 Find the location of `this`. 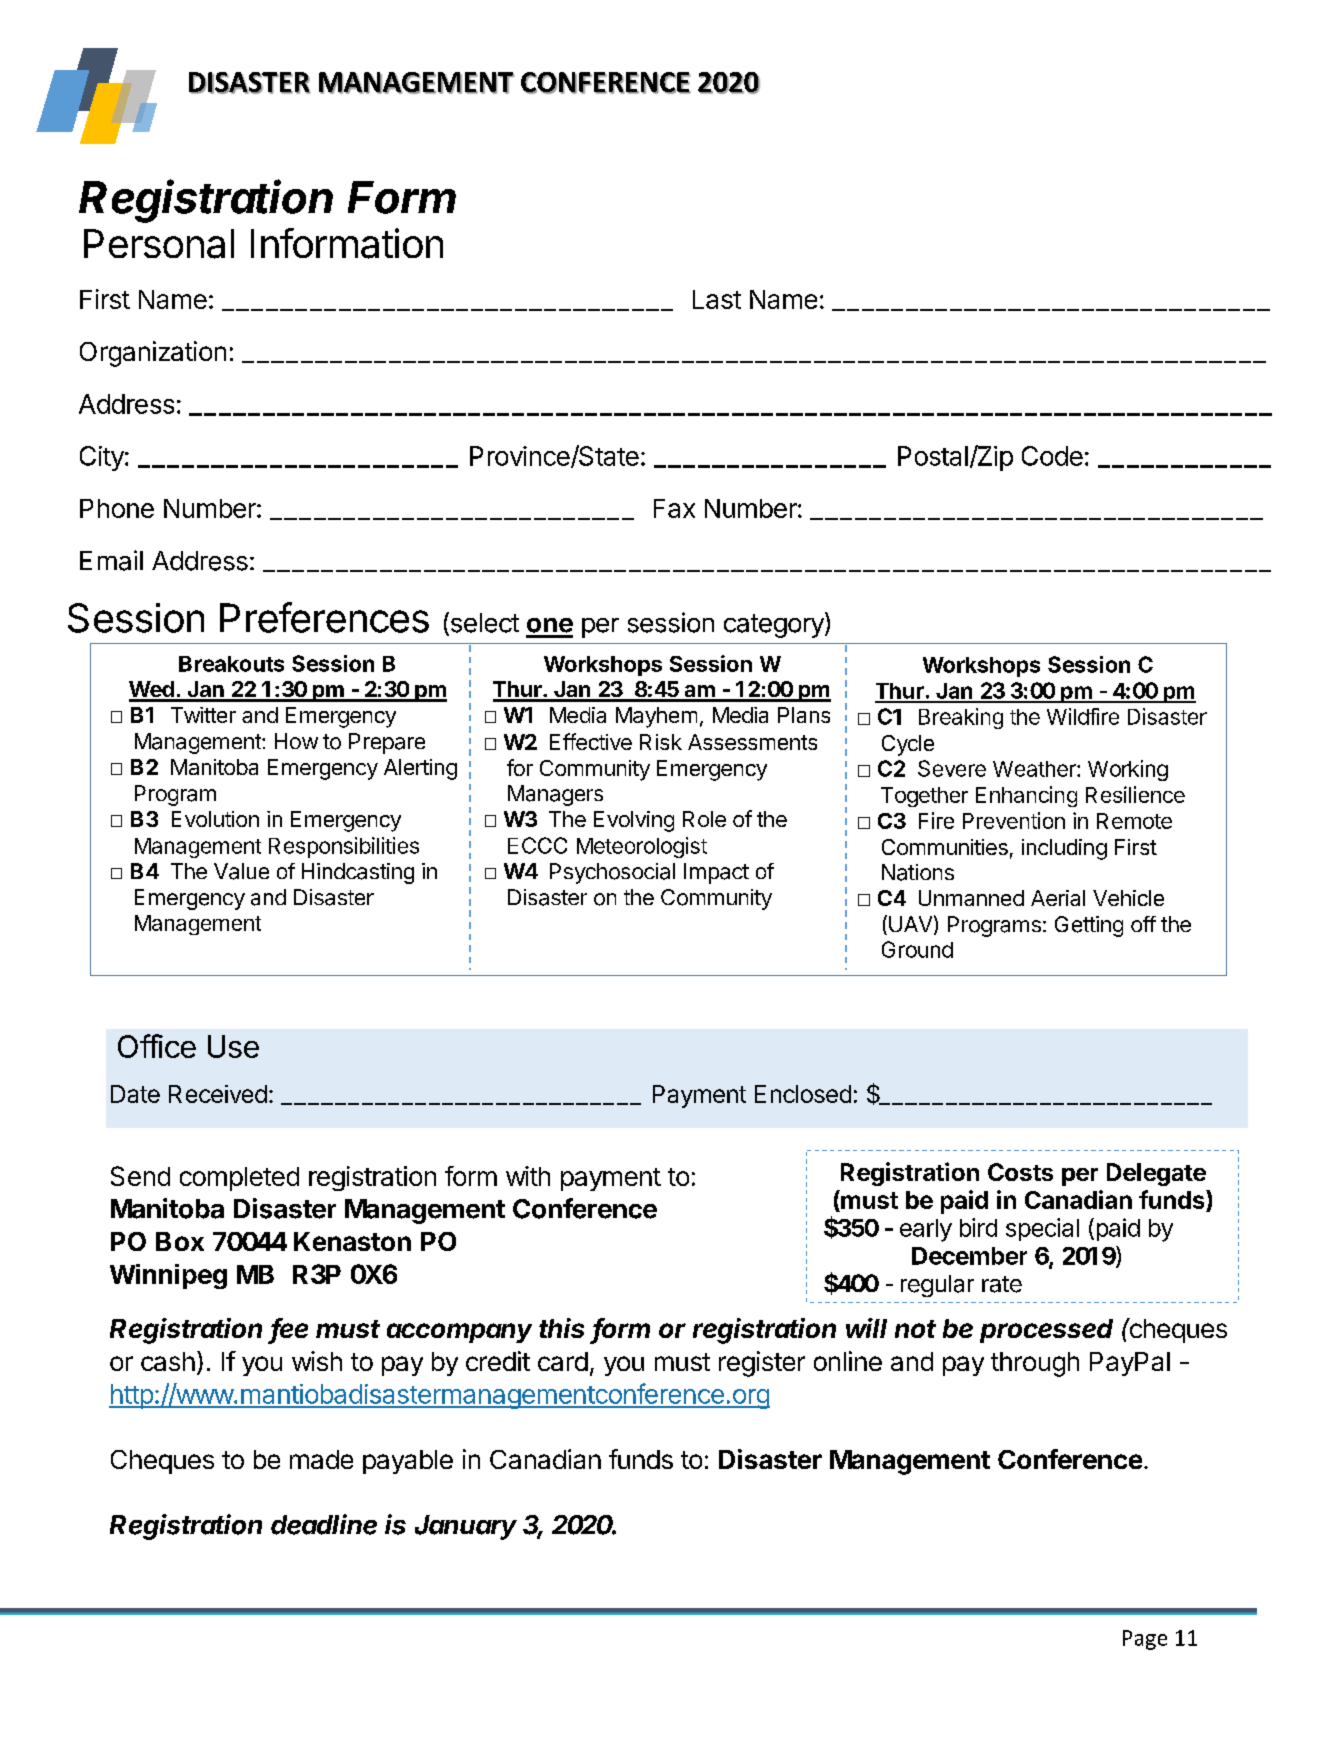

this is located at coordinates (561, 1328).
